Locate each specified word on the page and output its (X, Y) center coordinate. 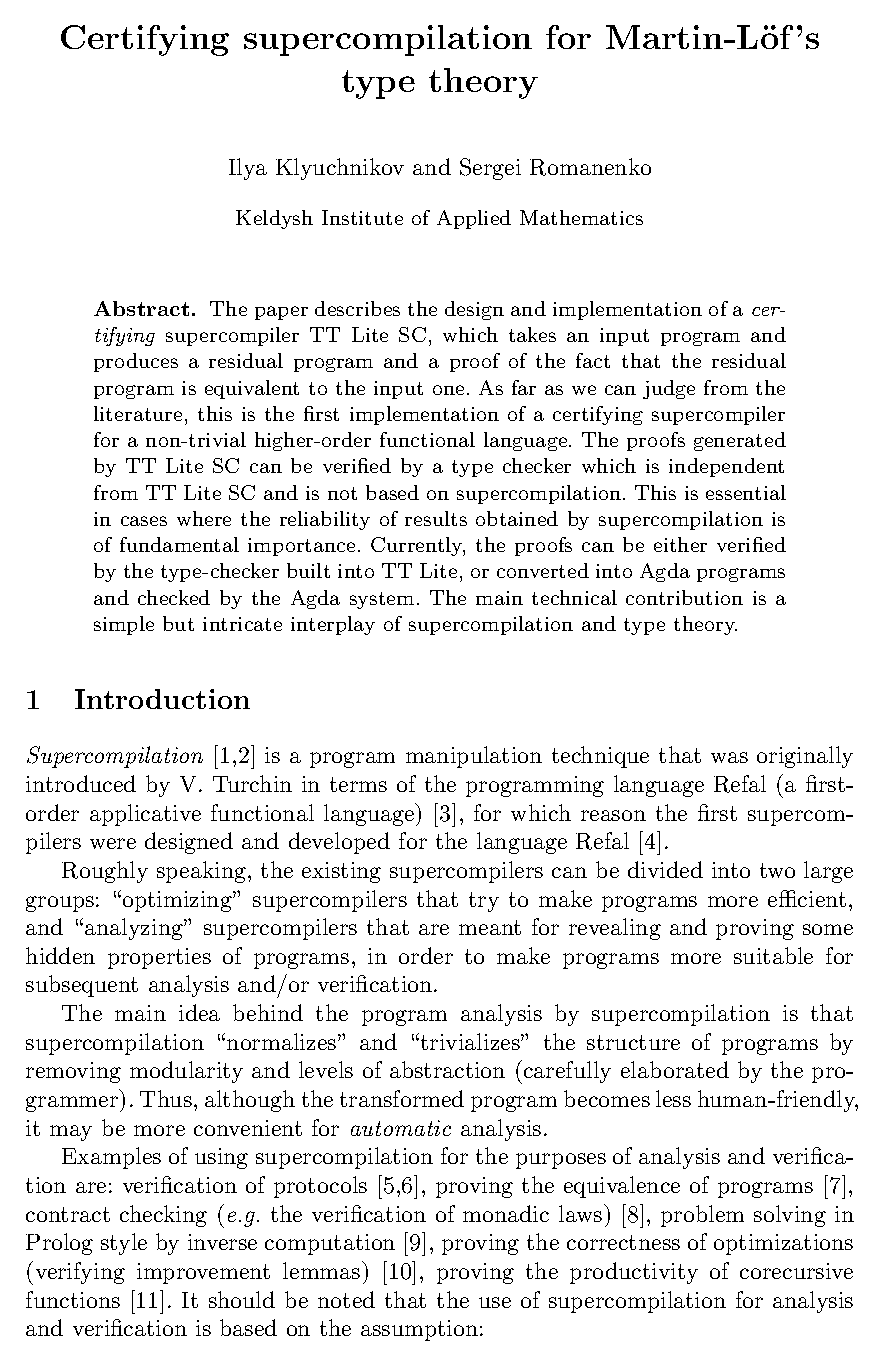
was (729, 757)
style (124, 1244)
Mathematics (581, 217)
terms (358, 784)
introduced (81, 783)
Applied (474, 219)
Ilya (248, 169)
